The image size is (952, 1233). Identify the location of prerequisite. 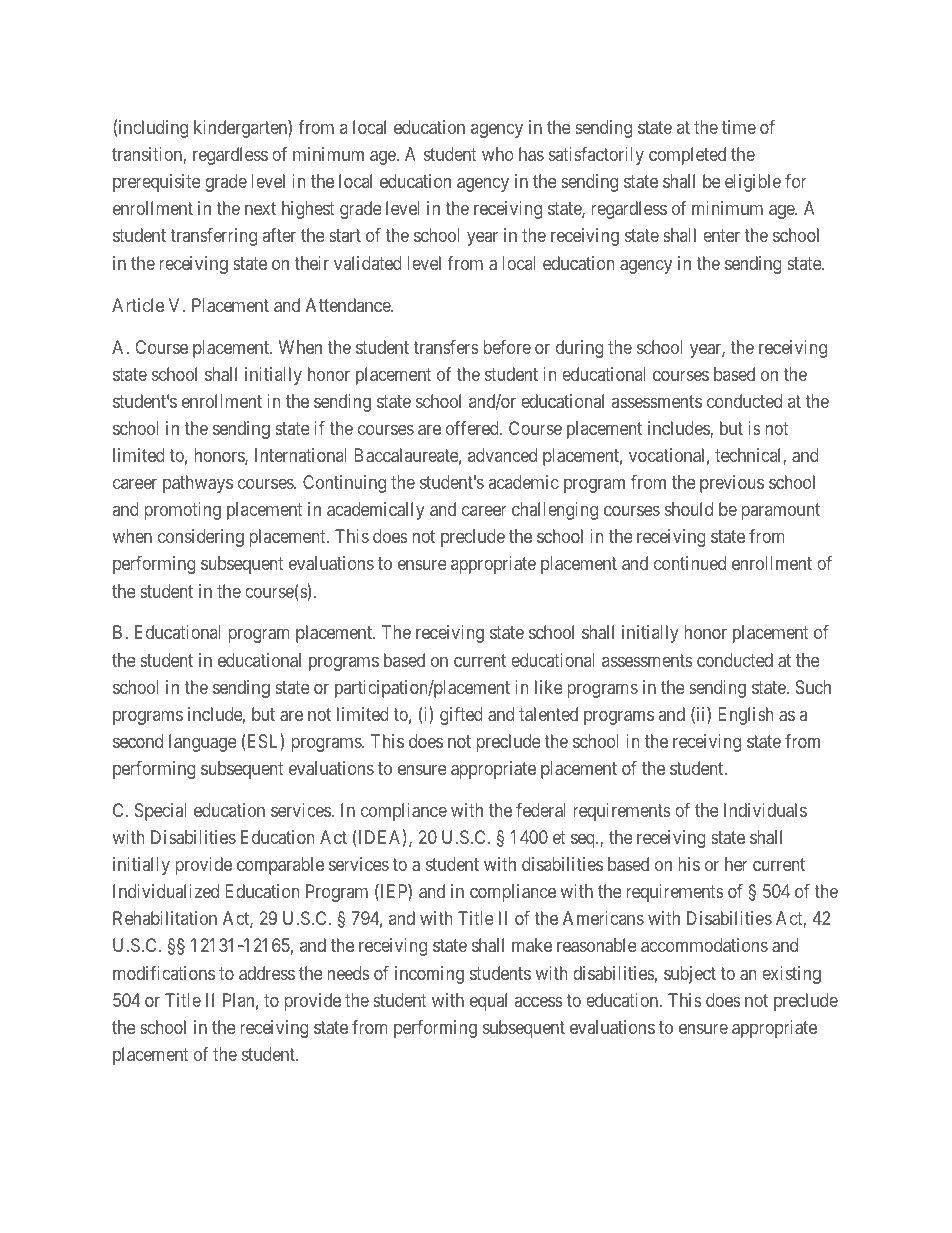
(157, 183).
